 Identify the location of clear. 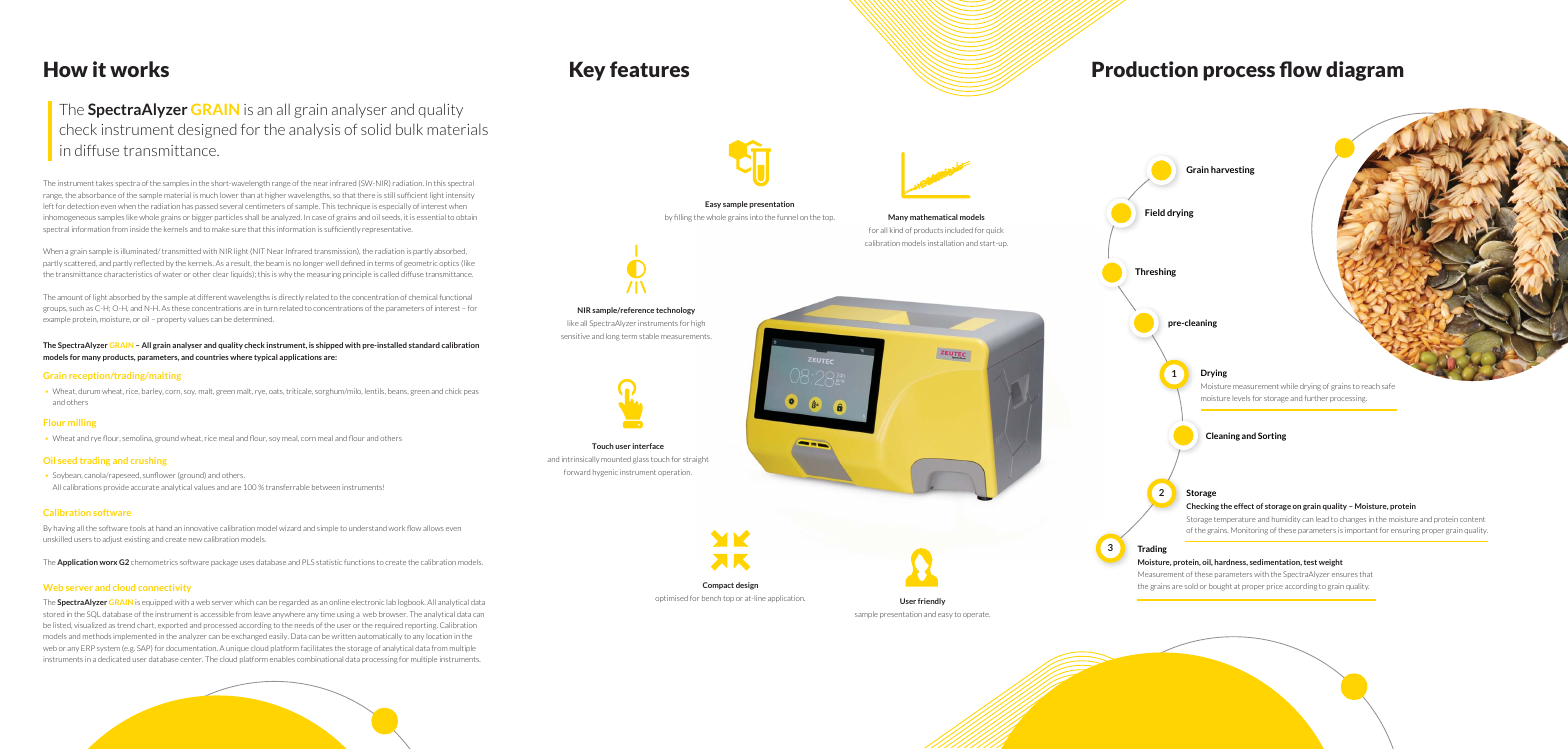
(220, 274).
